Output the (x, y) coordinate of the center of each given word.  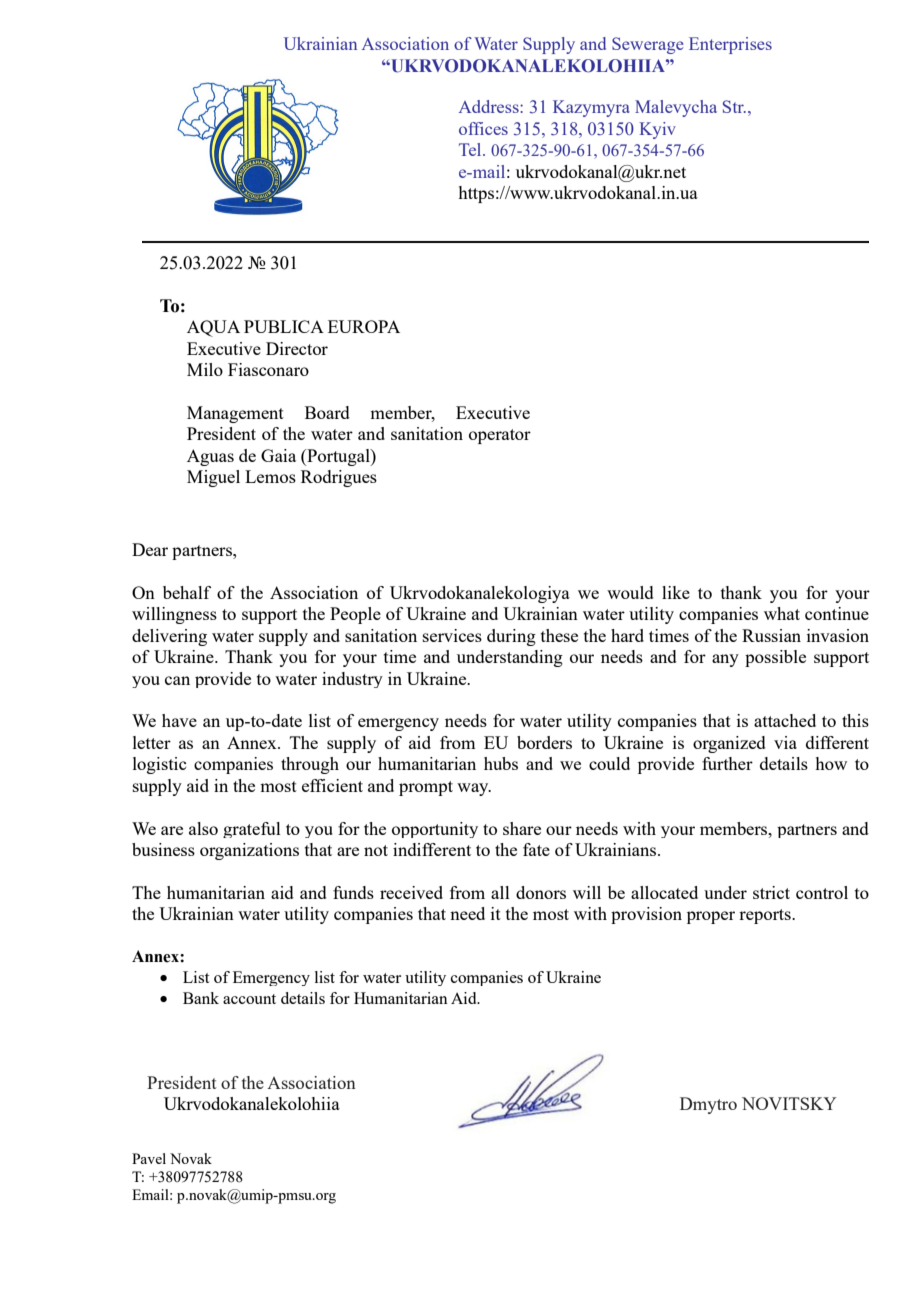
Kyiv (657, 130)
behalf (187, 592)
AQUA (213, 328)
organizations (249, 851)
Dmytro (708, 1105)
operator (500, 436)
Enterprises (730, 45)
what (782, 613)
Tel (471, 149)
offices (483, 128)
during (511, 637)
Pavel (149, 1158)
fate (536, 849)
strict (771, 892)
